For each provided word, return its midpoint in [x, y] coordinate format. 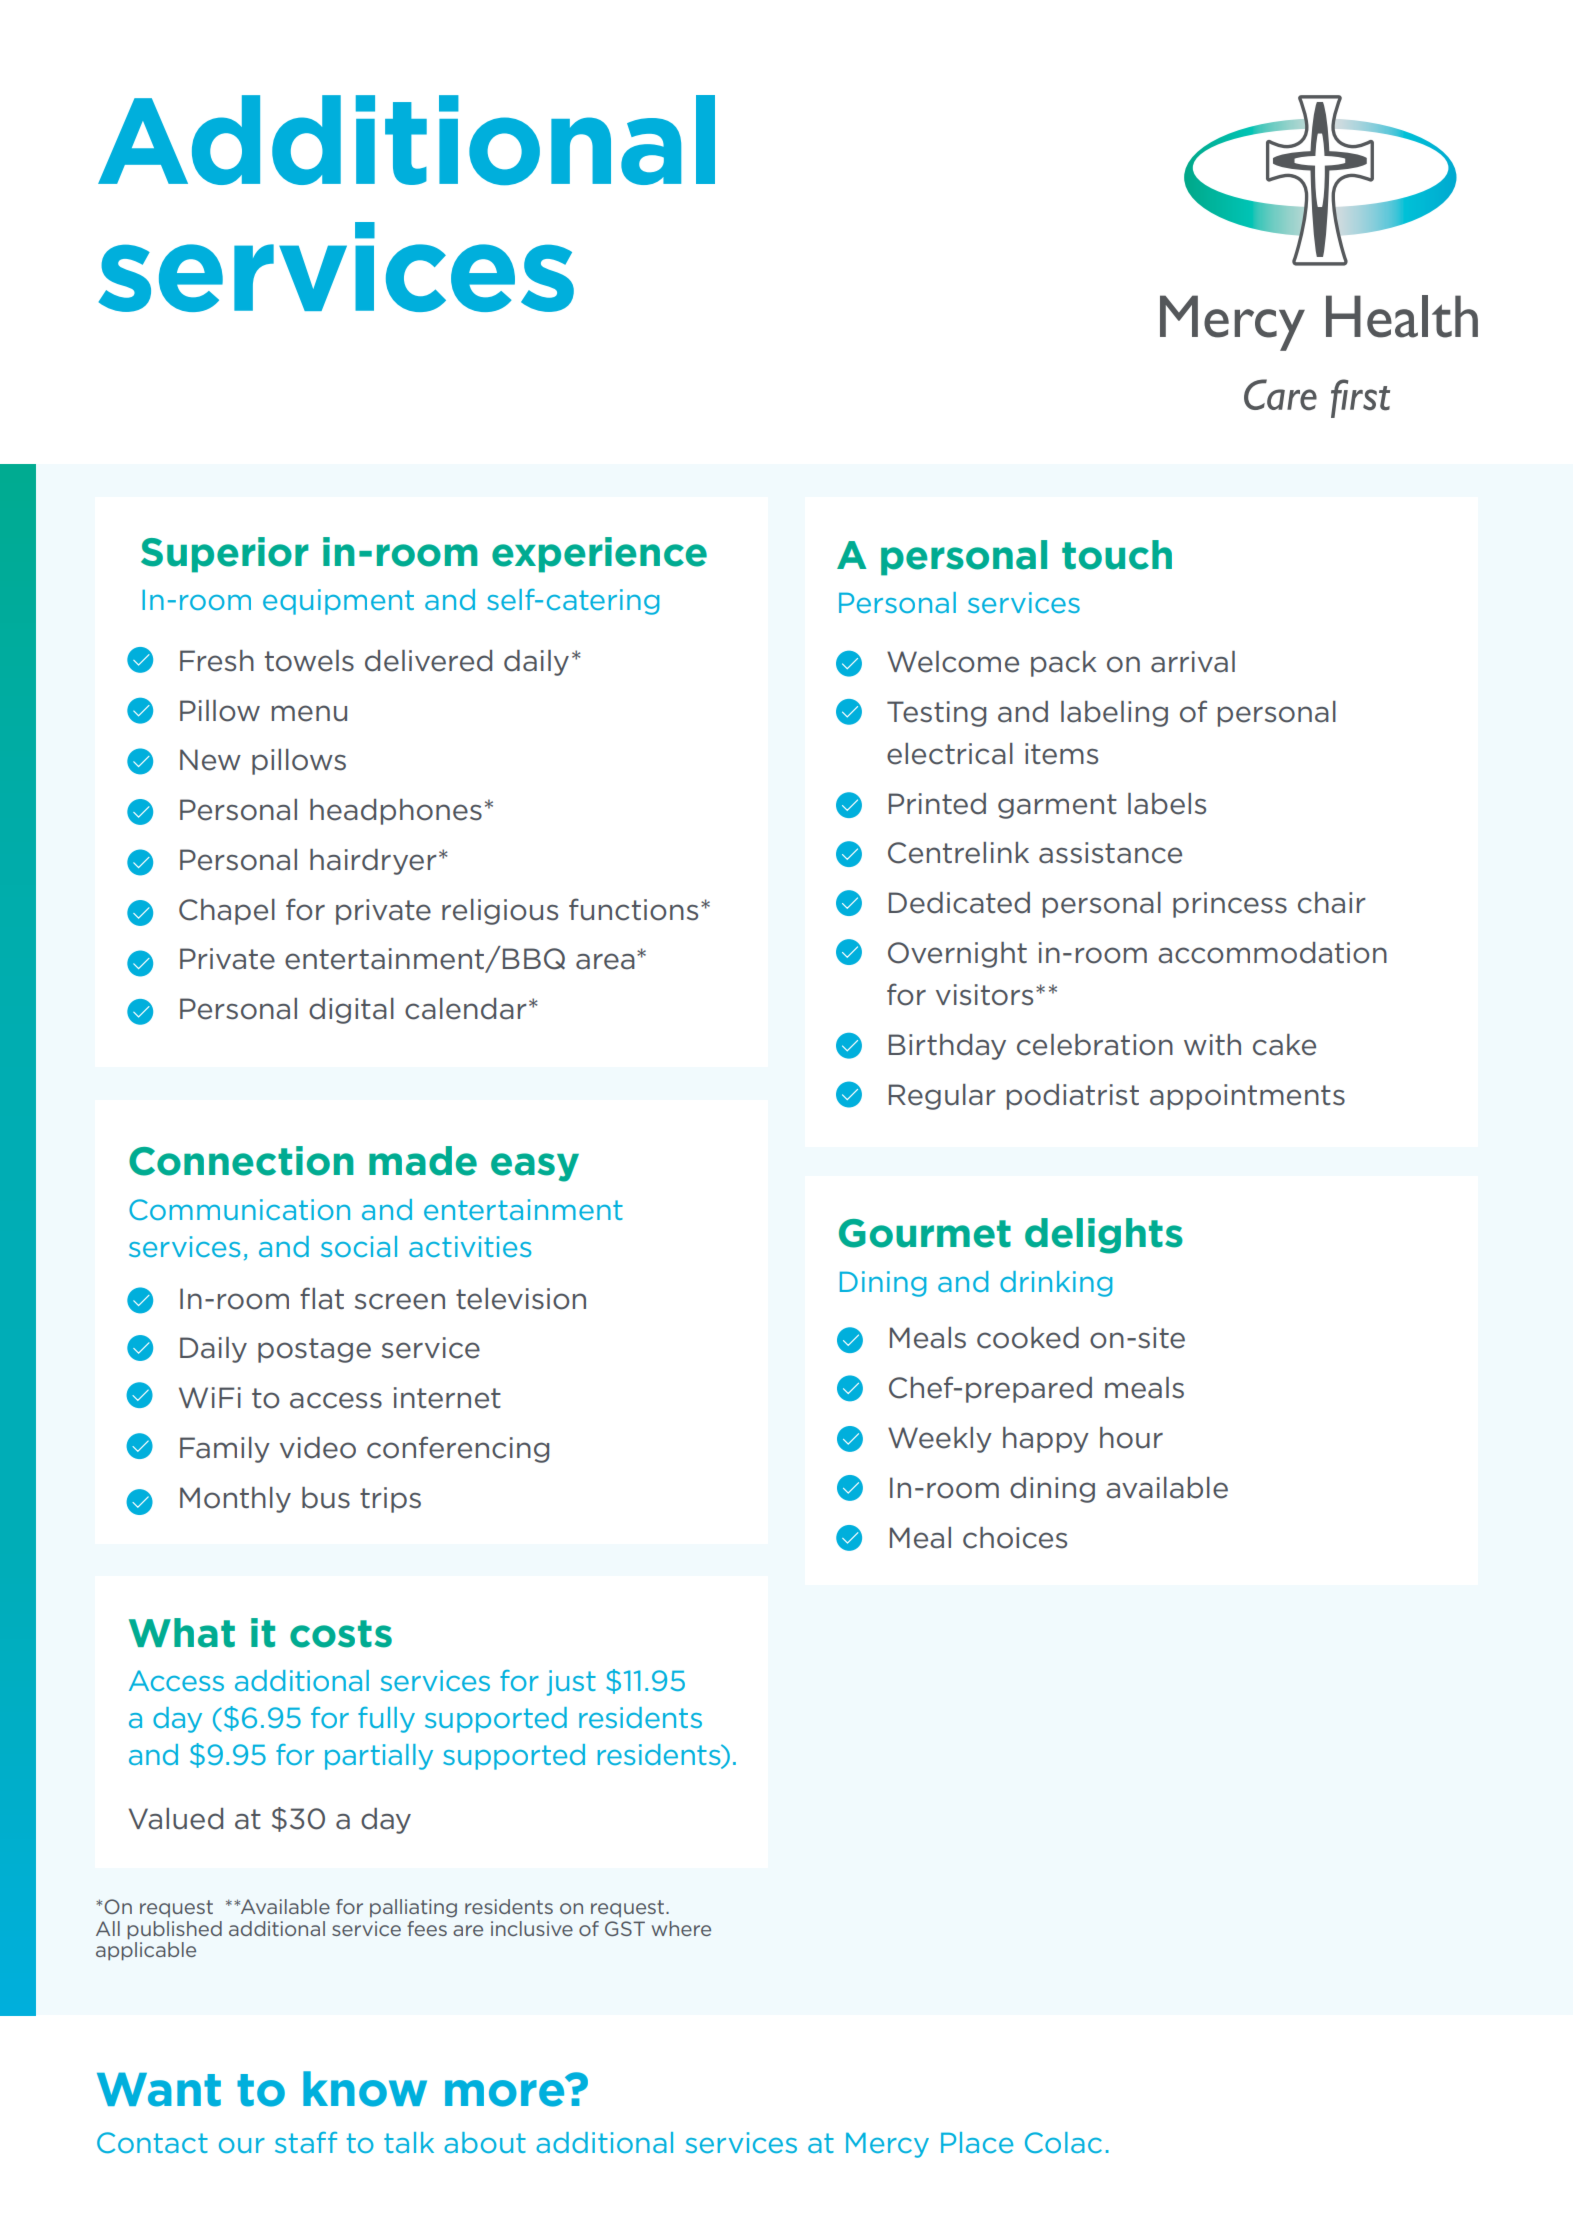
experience [599, 555]
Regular [942, 1097]
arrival [1193, 662]
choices [1015, 1538]
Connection [241, 1161]
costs [341, 1634]
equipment [338, 602]
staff [306, 2142]
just [571, 1683]
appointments [1247, 1097]
